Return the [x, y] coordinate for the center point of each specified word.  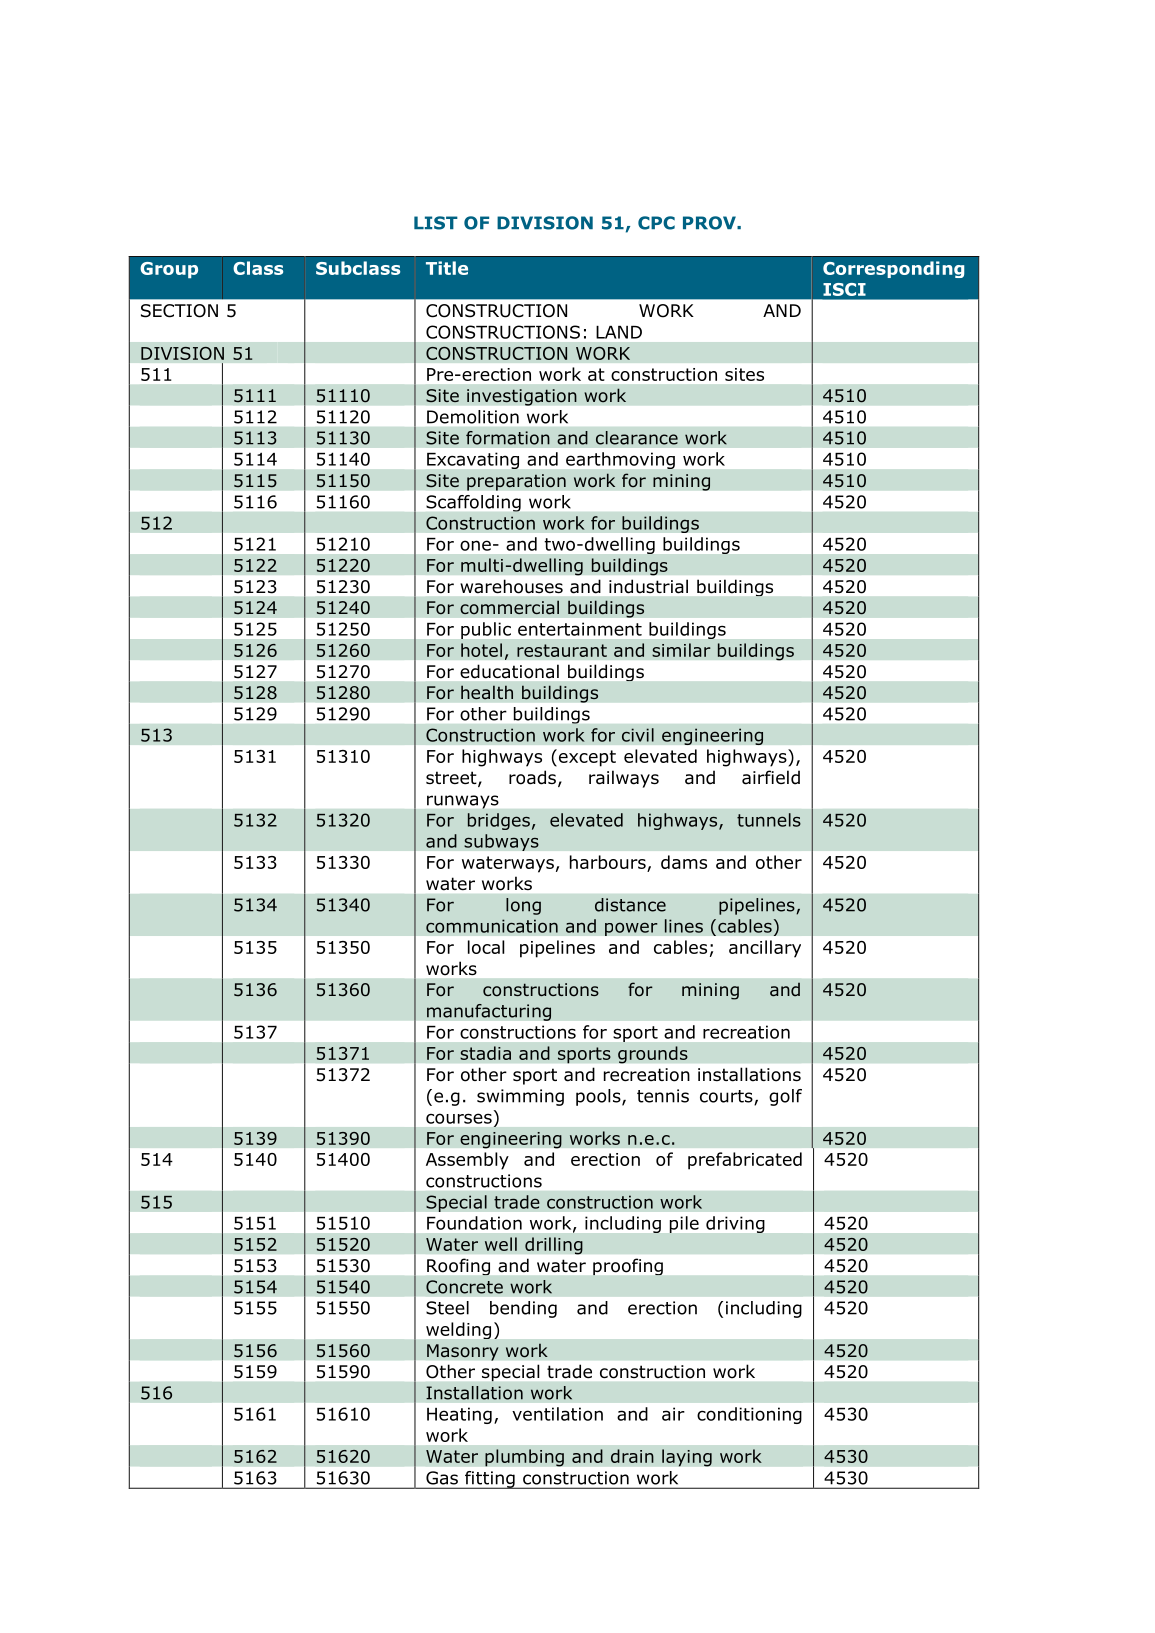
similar [681, 650]
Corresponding [893, 269]
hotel [481, 650]
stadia [485, 1053]
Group [169, 270]
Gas [442, 1478]
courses [459, 1118]
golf [785, 1097]
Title [447, 268]
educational [509, 671]
